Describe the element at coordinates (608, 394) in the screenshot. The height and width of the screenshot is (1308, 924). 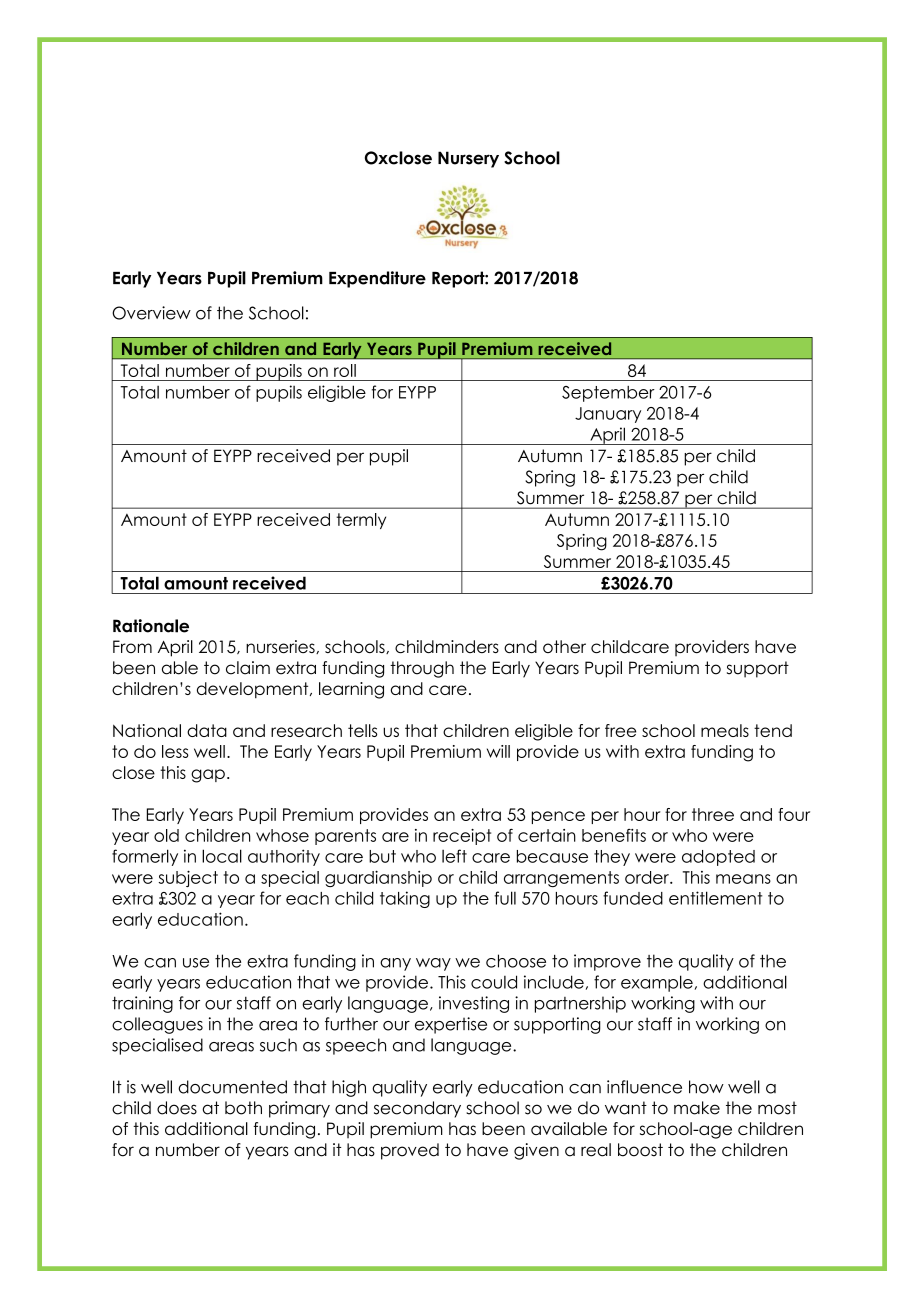
I see `September` at that location.
